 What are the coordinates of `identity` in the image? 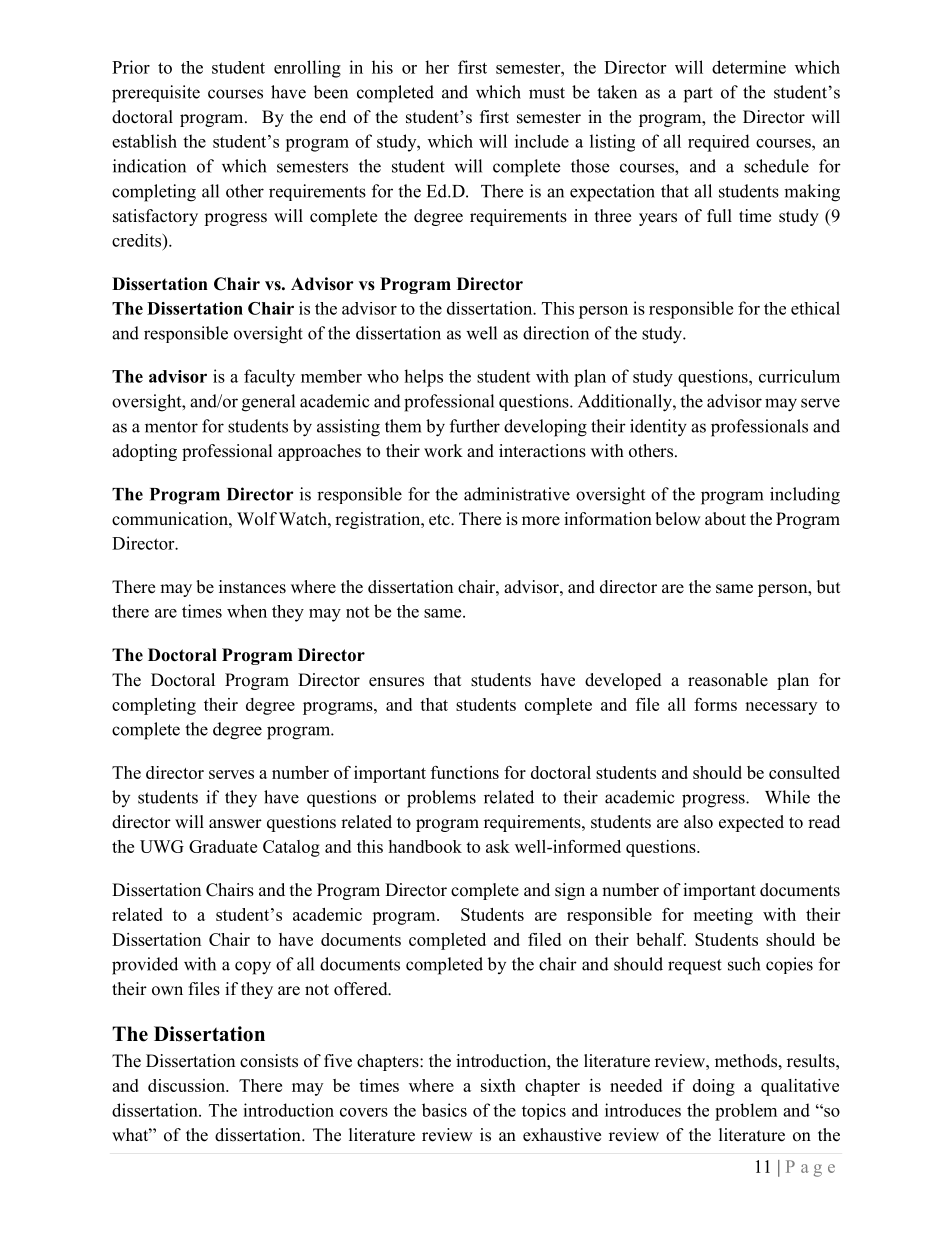 It's located at (658, 428).
